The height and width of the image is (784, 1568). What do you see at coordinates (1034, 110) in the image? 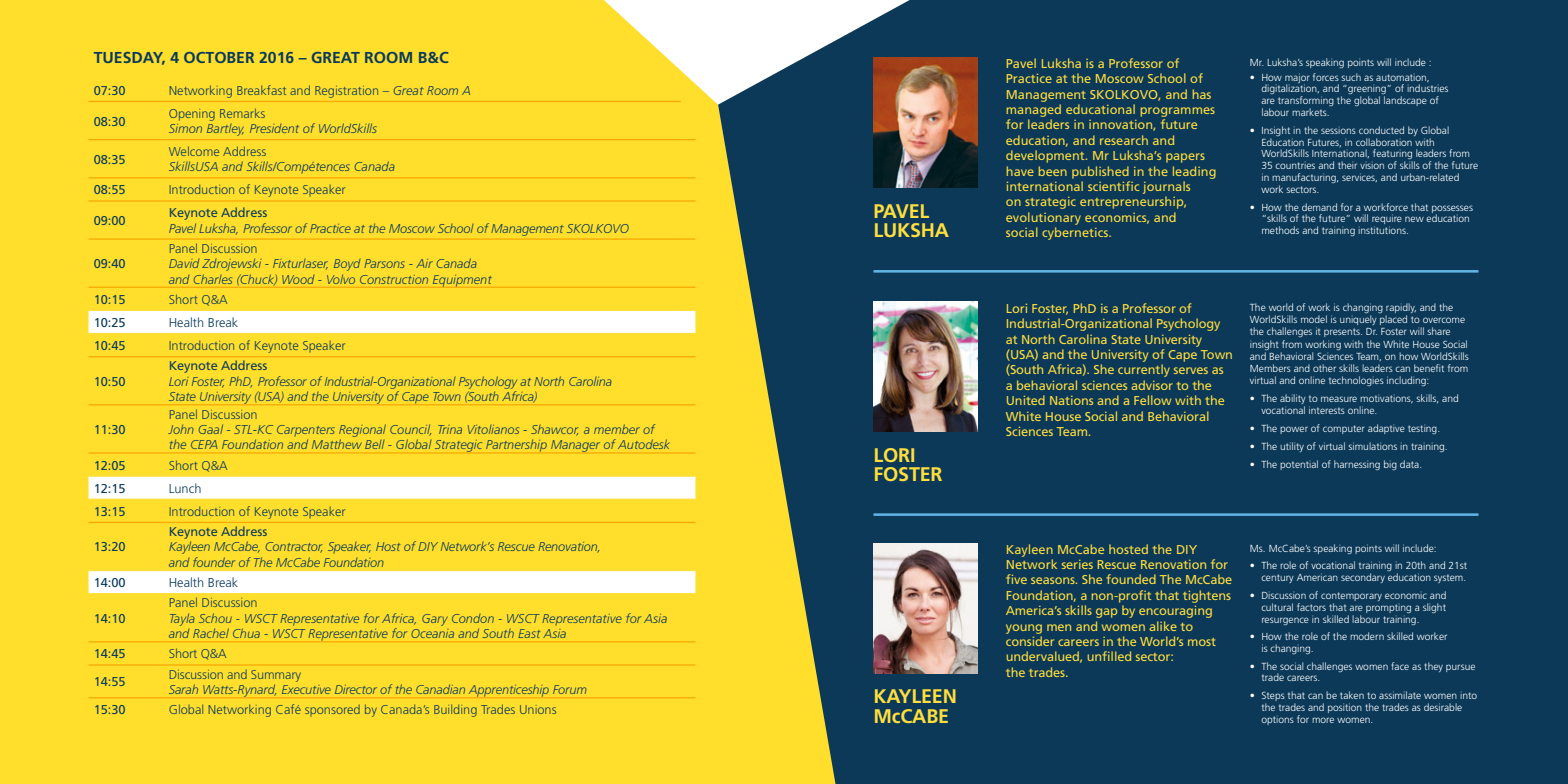
I see `managed` at bounding box center [1034, 110].
